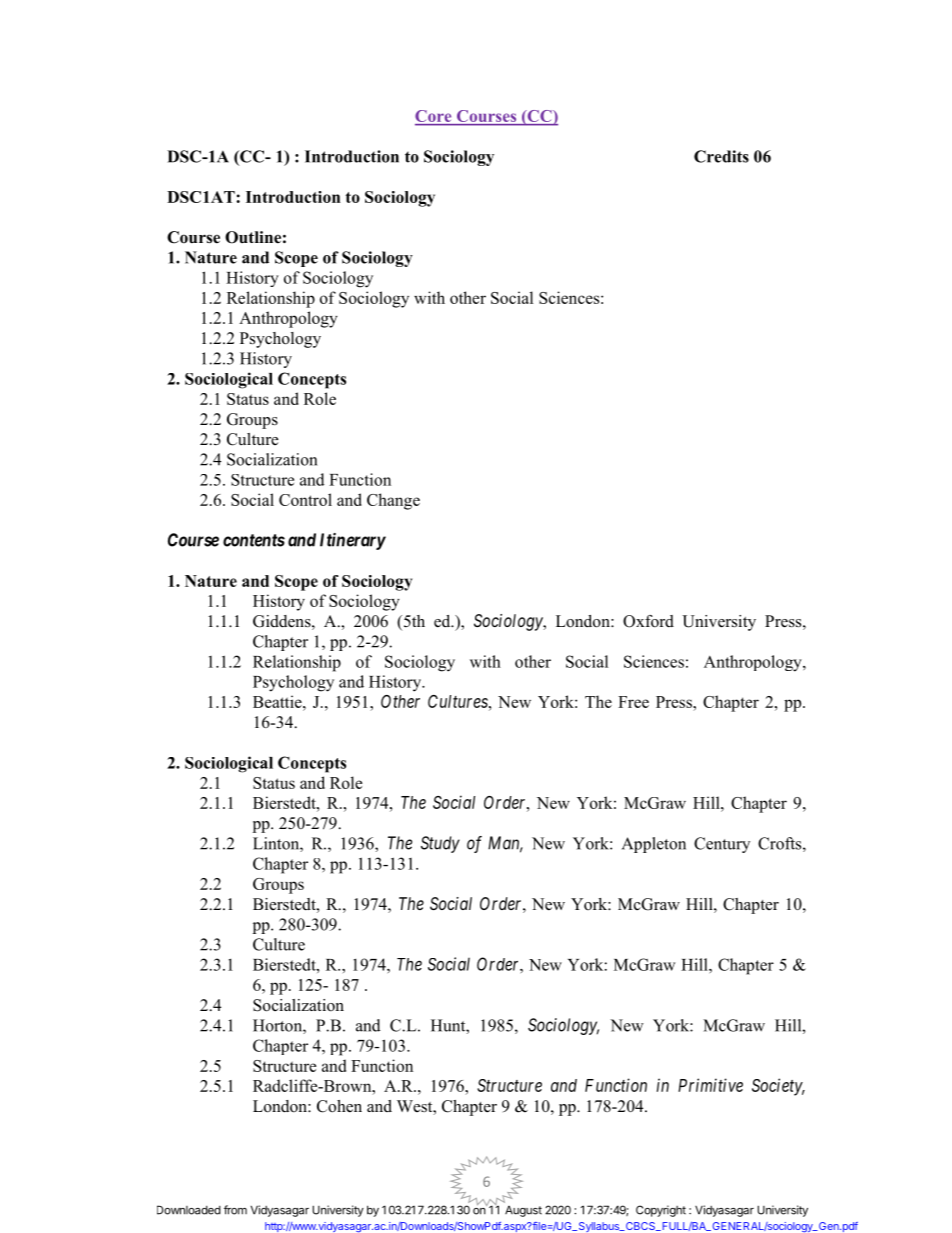 This screenshot has height=1233, width=952. I want to click on Core, so click(434, 117).
